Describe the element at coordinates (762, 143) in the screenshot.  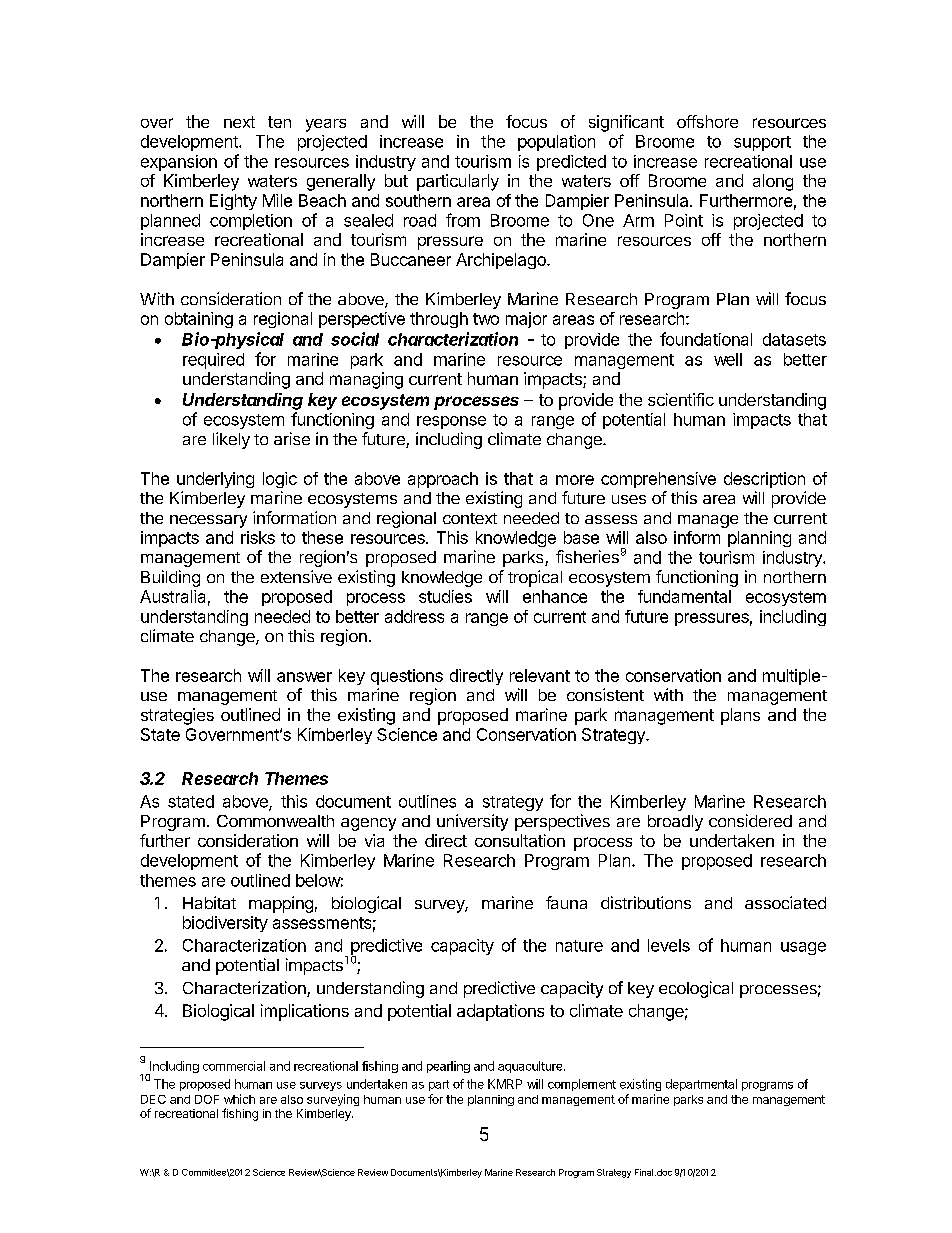
I see `support` at that location.
